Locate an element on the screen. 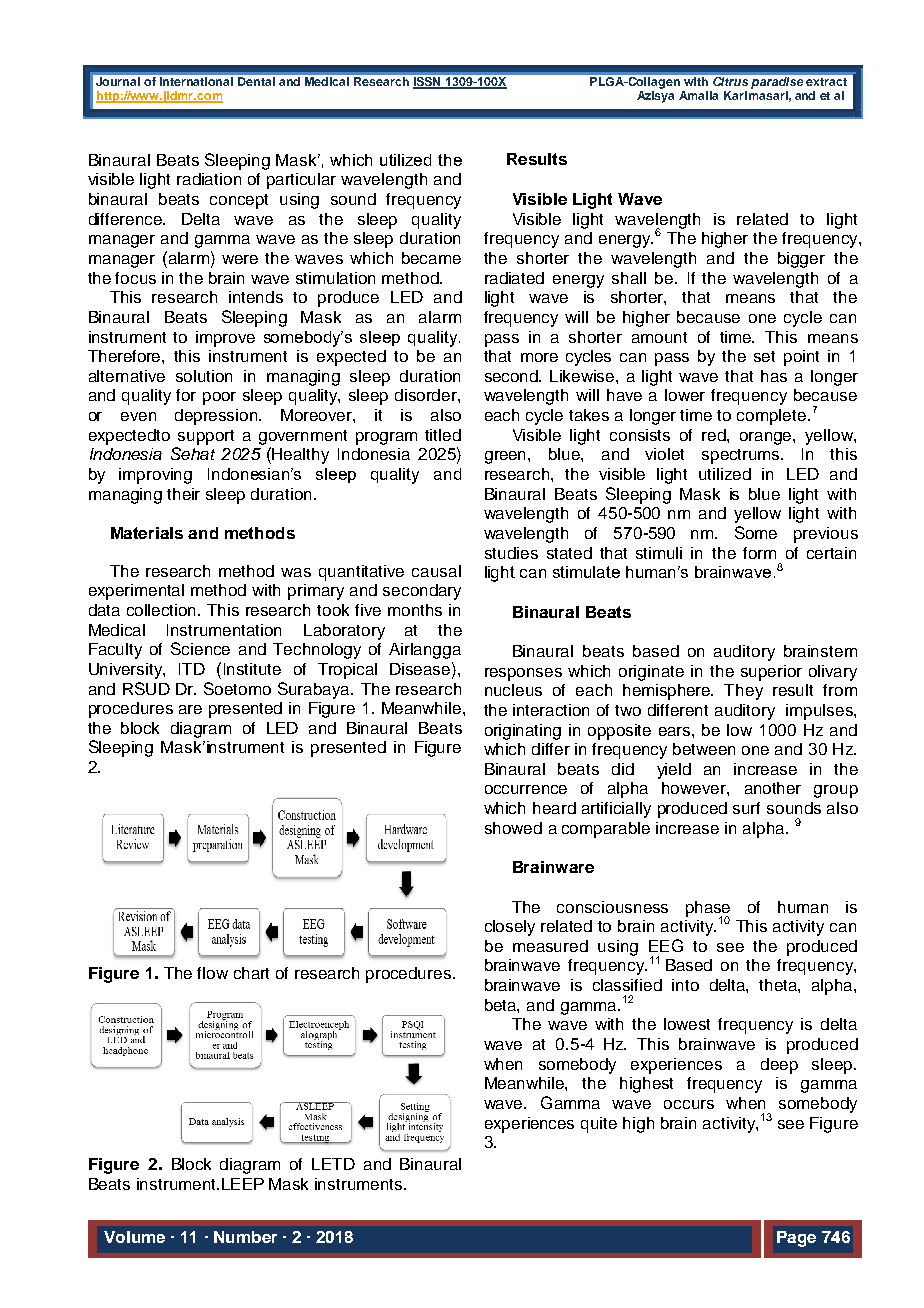 The width and height of the screenshot is (924, 1308). surf is located at coordinates (746, 808).
